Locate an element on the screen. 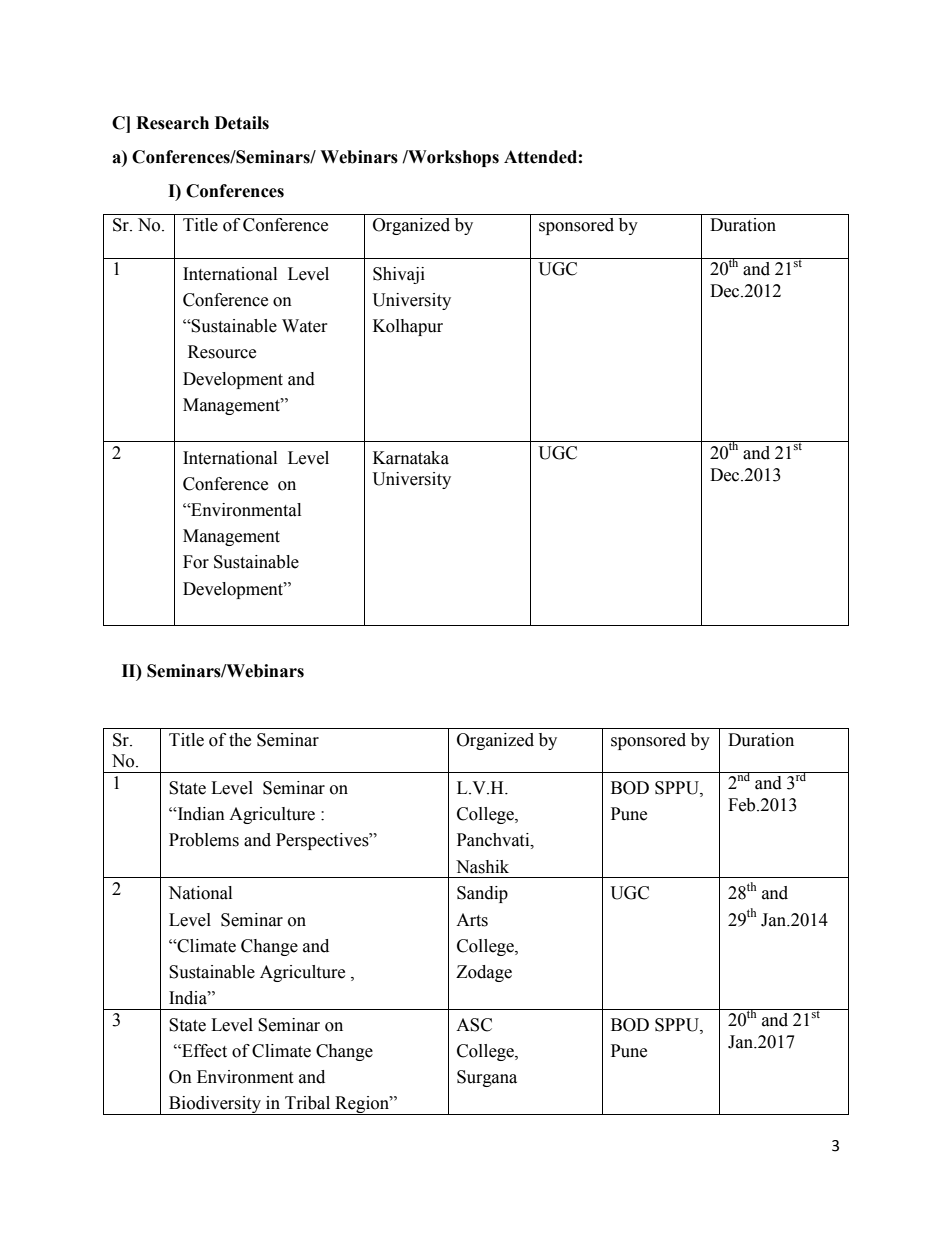 This screenshot has height=1233, width=952. ASC is located at coordinates (474, 1025).
